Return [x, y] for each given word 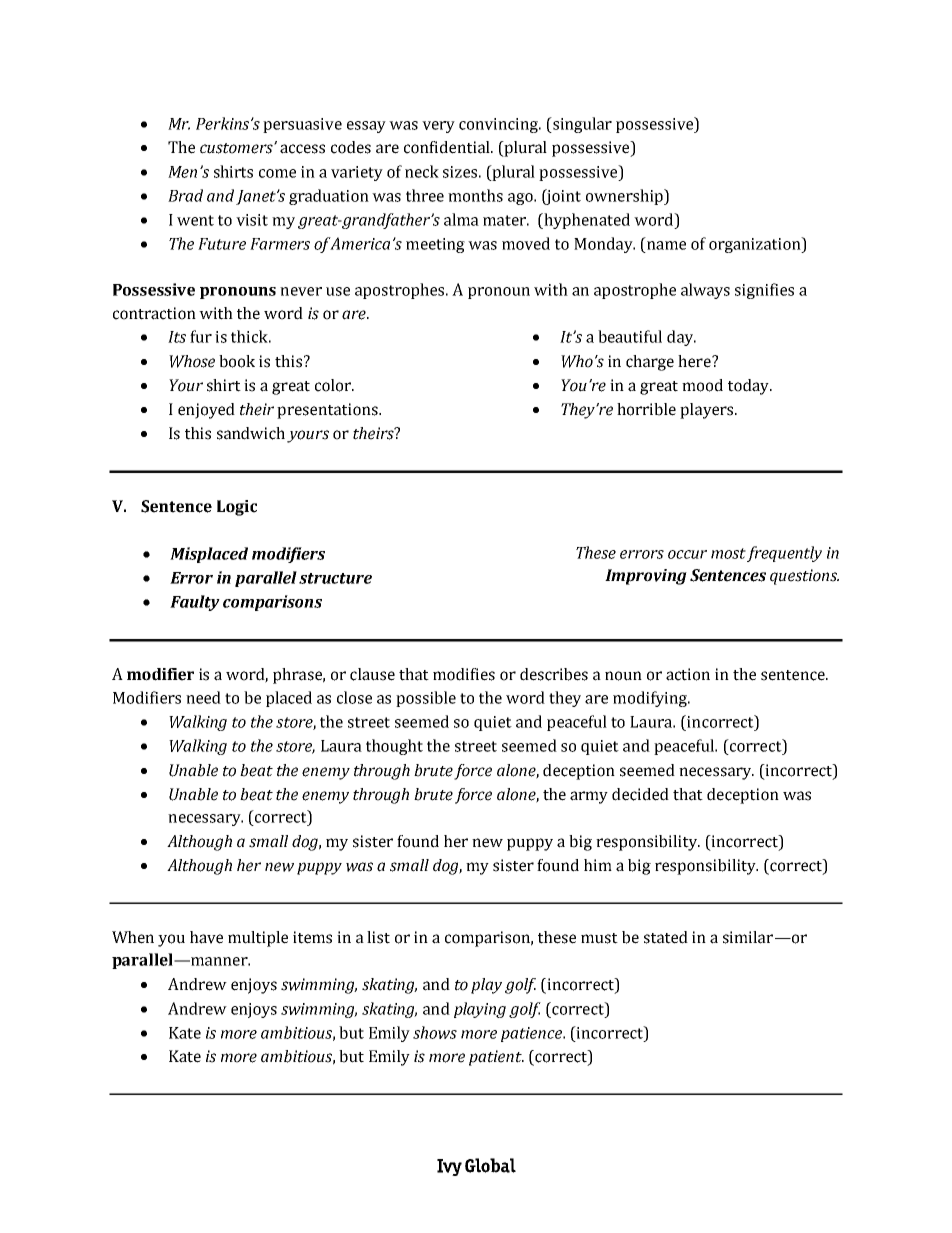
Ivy [449, 1167]
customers [237, 148]
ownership [625, 197]
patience [532, 1034]
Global [490, 1165]
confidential [448, 147]
